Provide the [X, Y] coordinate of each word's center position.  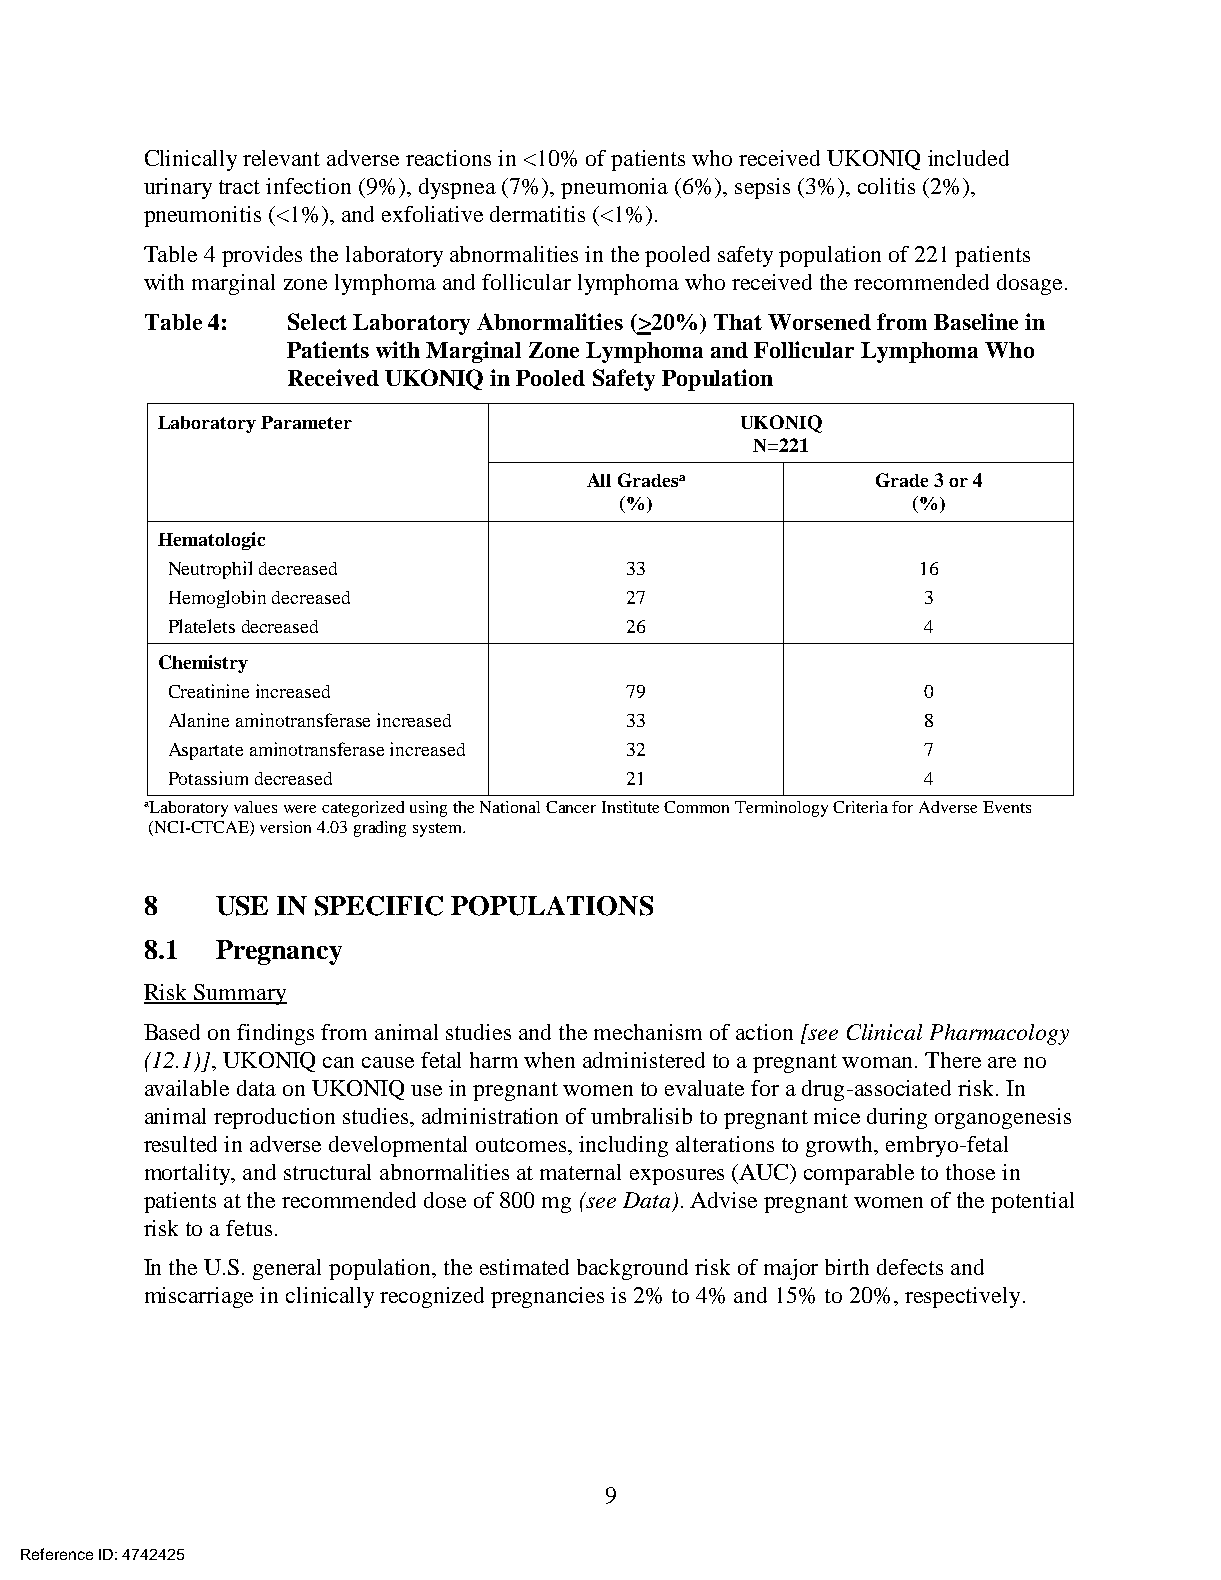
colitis [886, 186]
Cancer [571, 807]
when [549, 1060]
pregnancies [547, 1297]
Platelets [202, 626]
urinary [178, 188]
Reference [57, 1554]
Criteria [860, 807]
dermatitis [537, 214]
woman [879, 1062]
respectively [962, 1297]
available [187, 1088]
